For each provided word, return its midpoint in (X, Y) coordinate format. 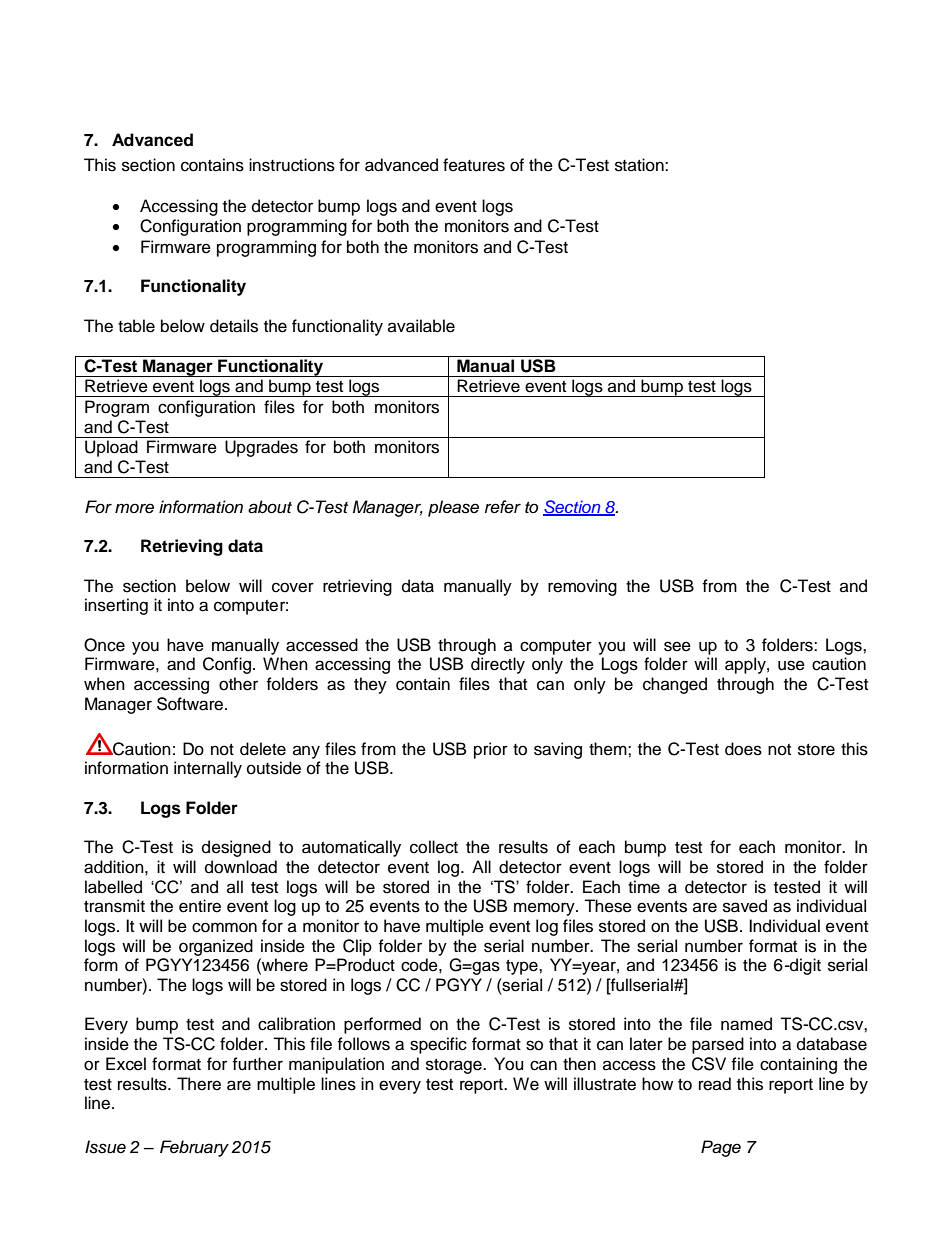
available (421, 326)
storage (455, 1066)
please (453, 508)
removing (582, 587)
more (134, 508)
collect (434, 847)
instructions (292, 165)
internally (208, 769)
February (194, 1148)
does (743, 749)
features (474, 165)
